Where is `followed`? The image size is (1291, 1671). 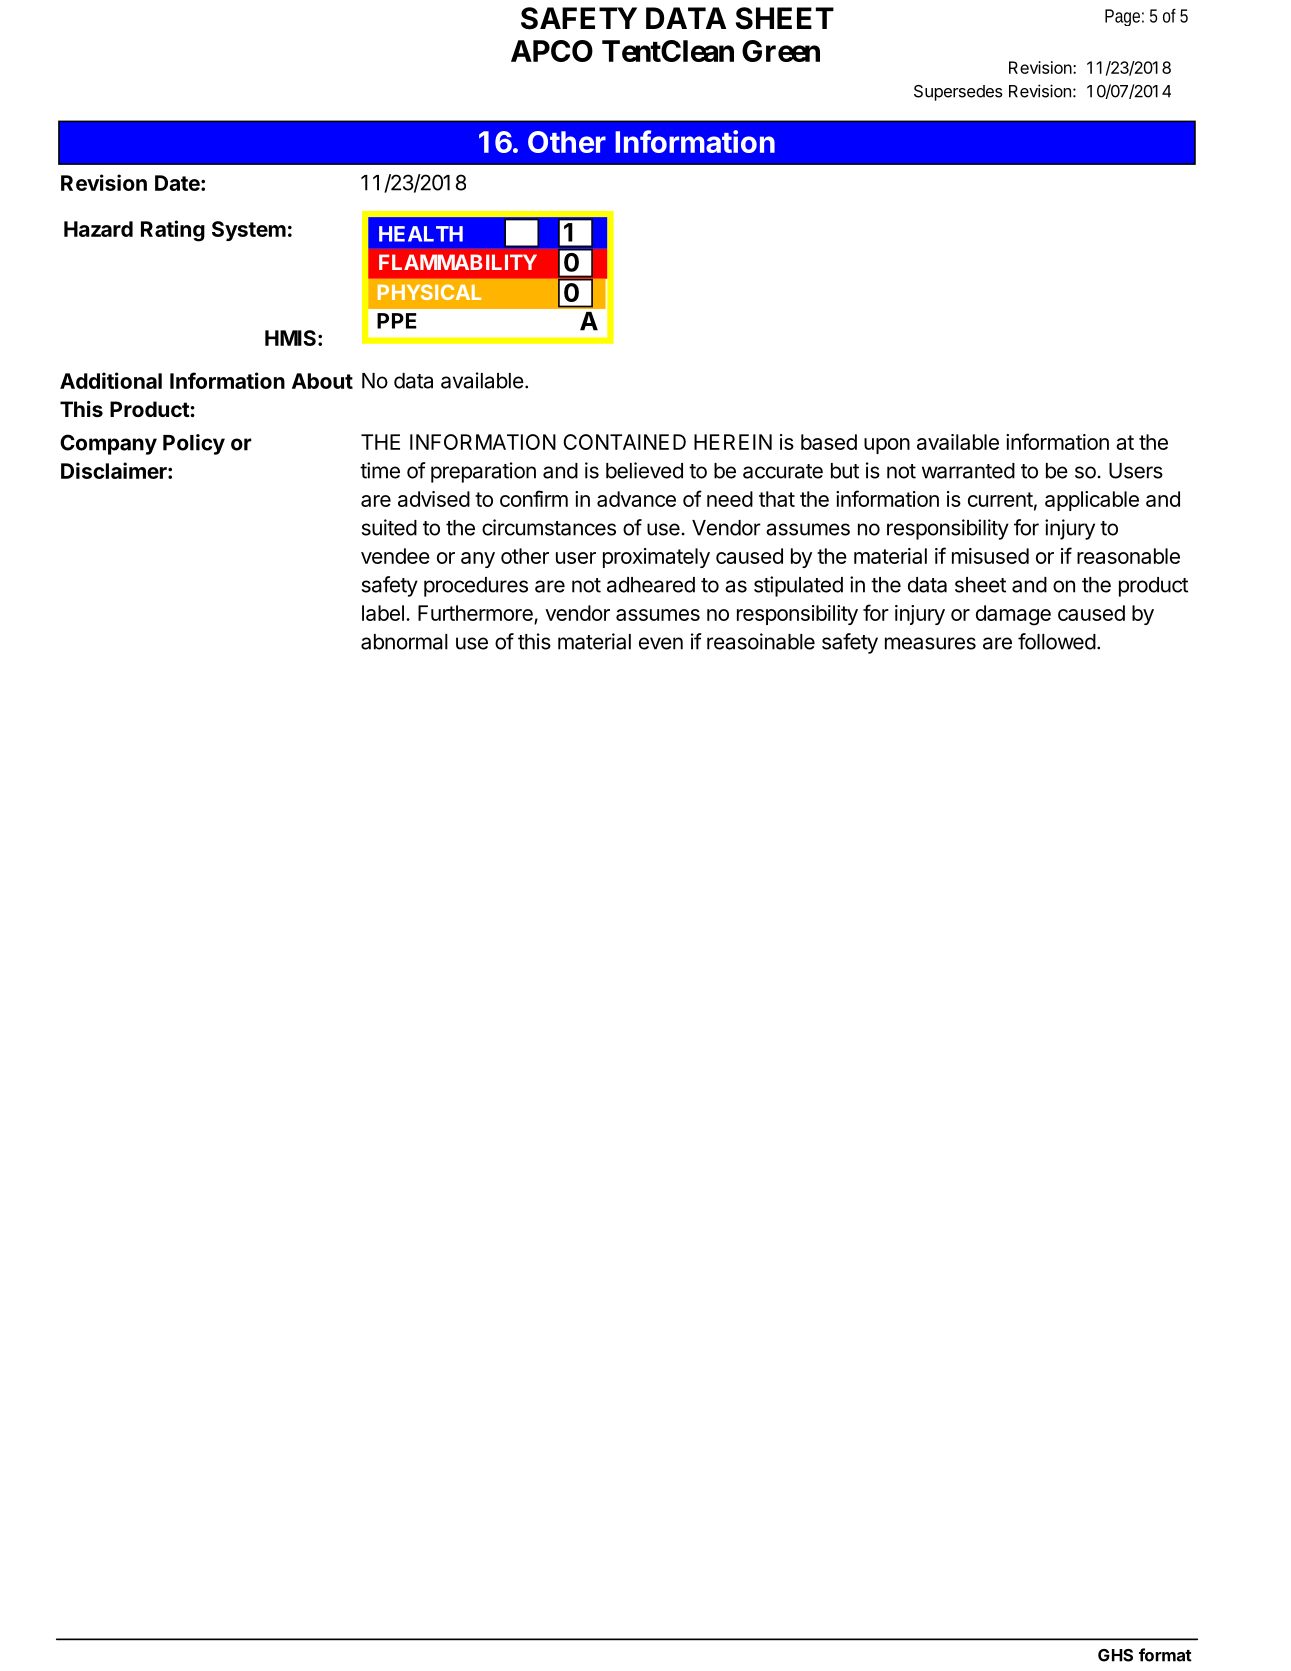 followed is located at coordinates (1057, 641).
